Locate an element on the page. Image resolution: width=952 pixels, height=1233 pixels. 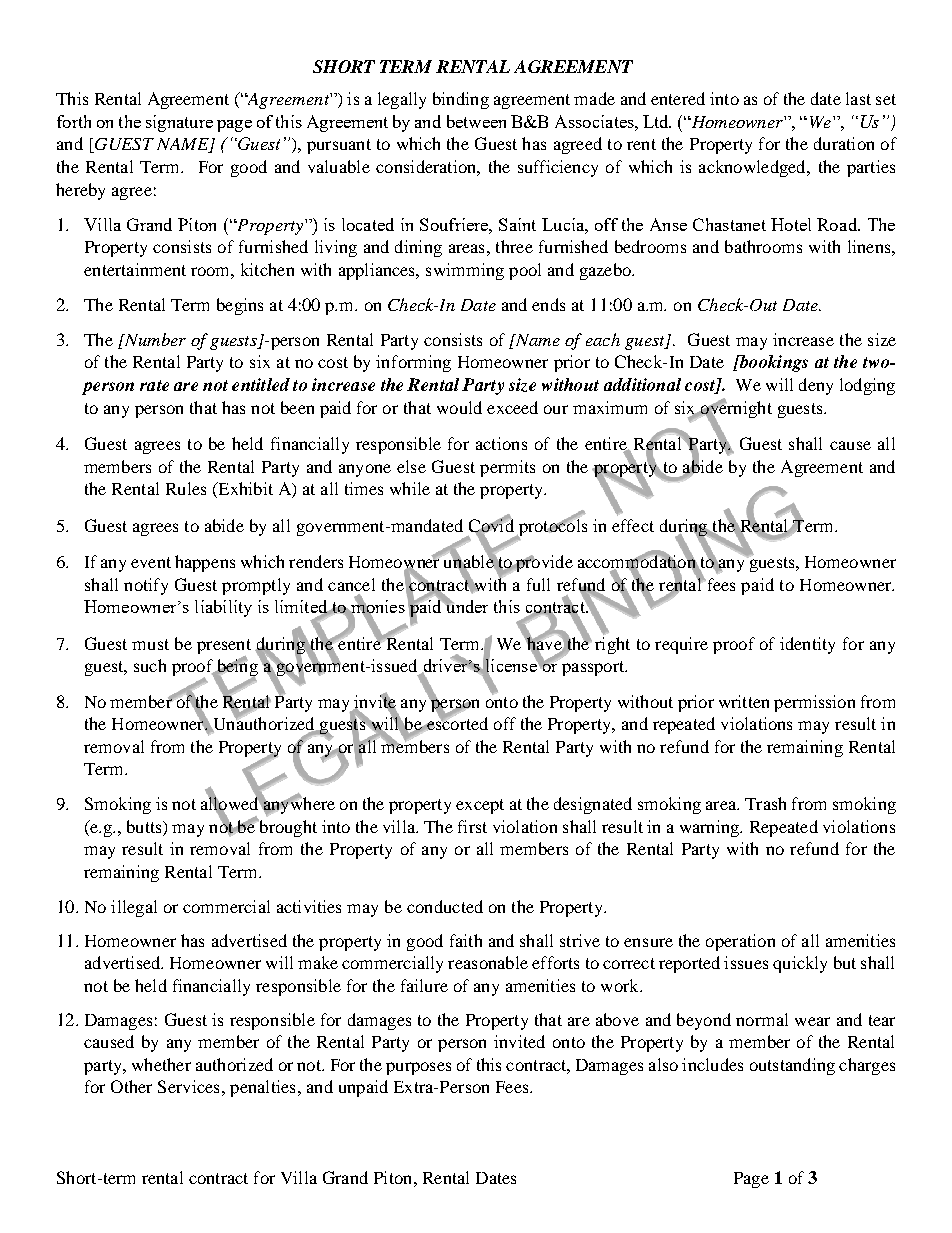
outstanding is located at coordinates (792, 1066).
